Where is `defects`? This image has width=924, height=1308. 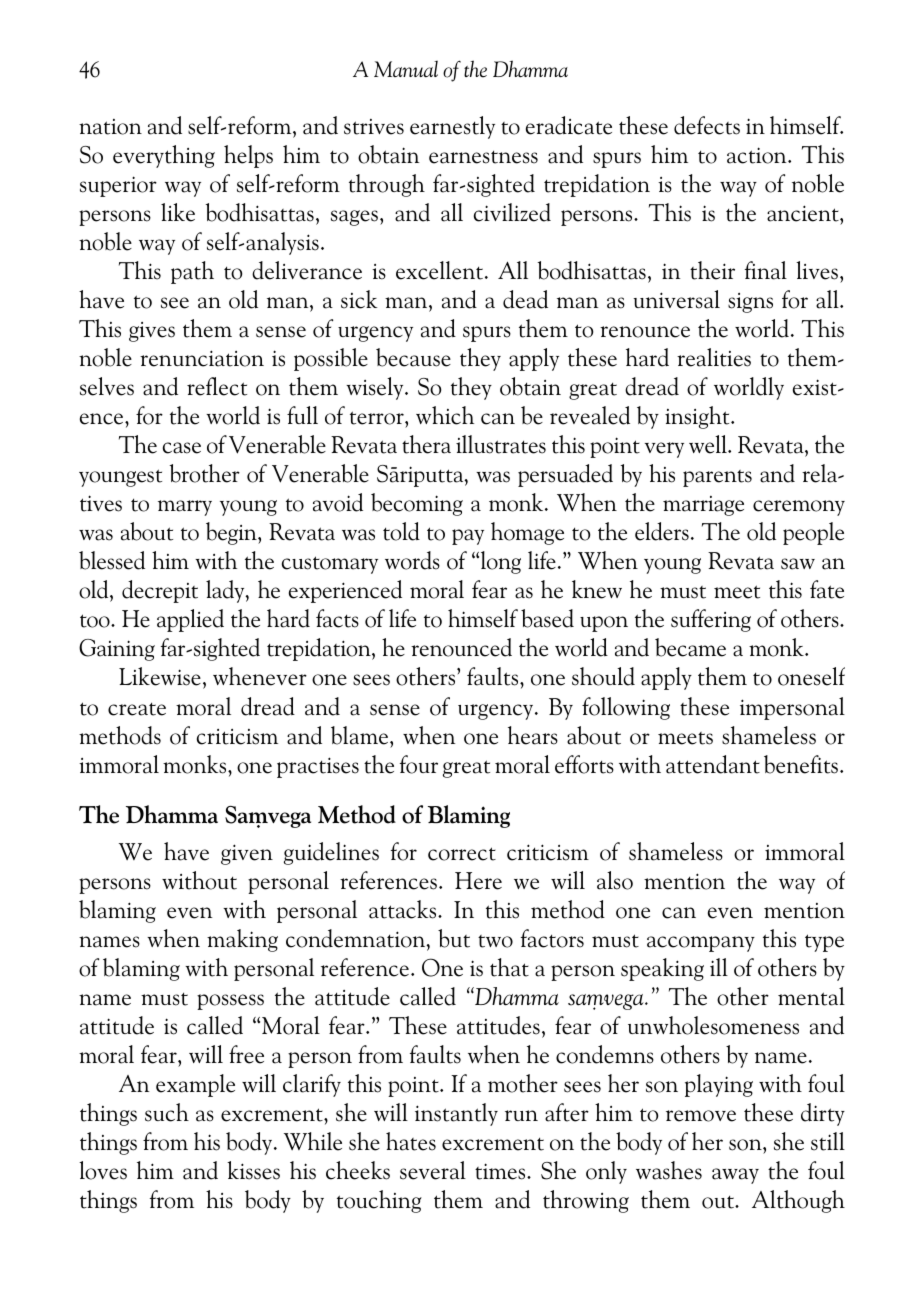
defects is located at coordinates (707, 125).
